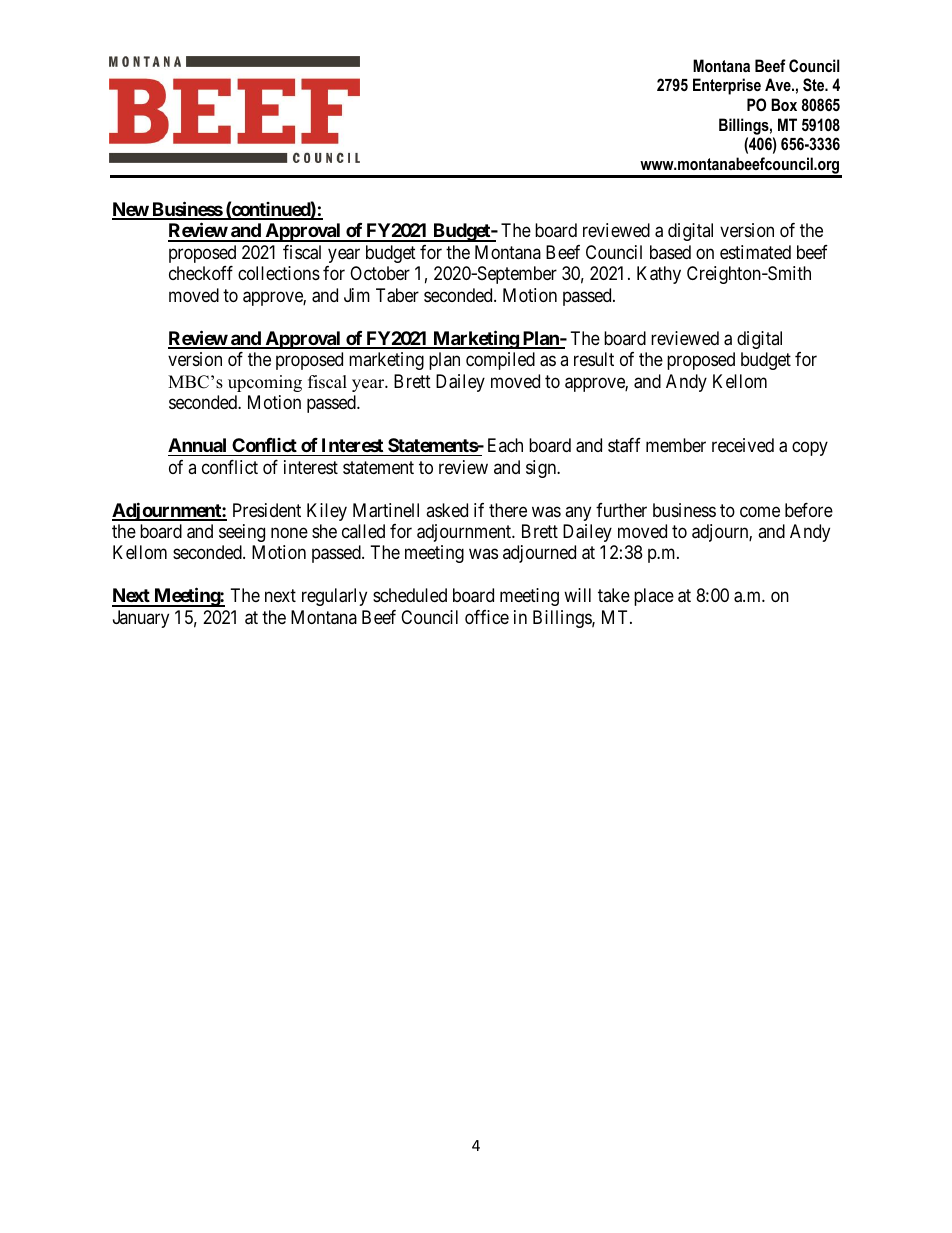 The image size is (952, 1233). I want to click on compiled, so click(500, 361).
